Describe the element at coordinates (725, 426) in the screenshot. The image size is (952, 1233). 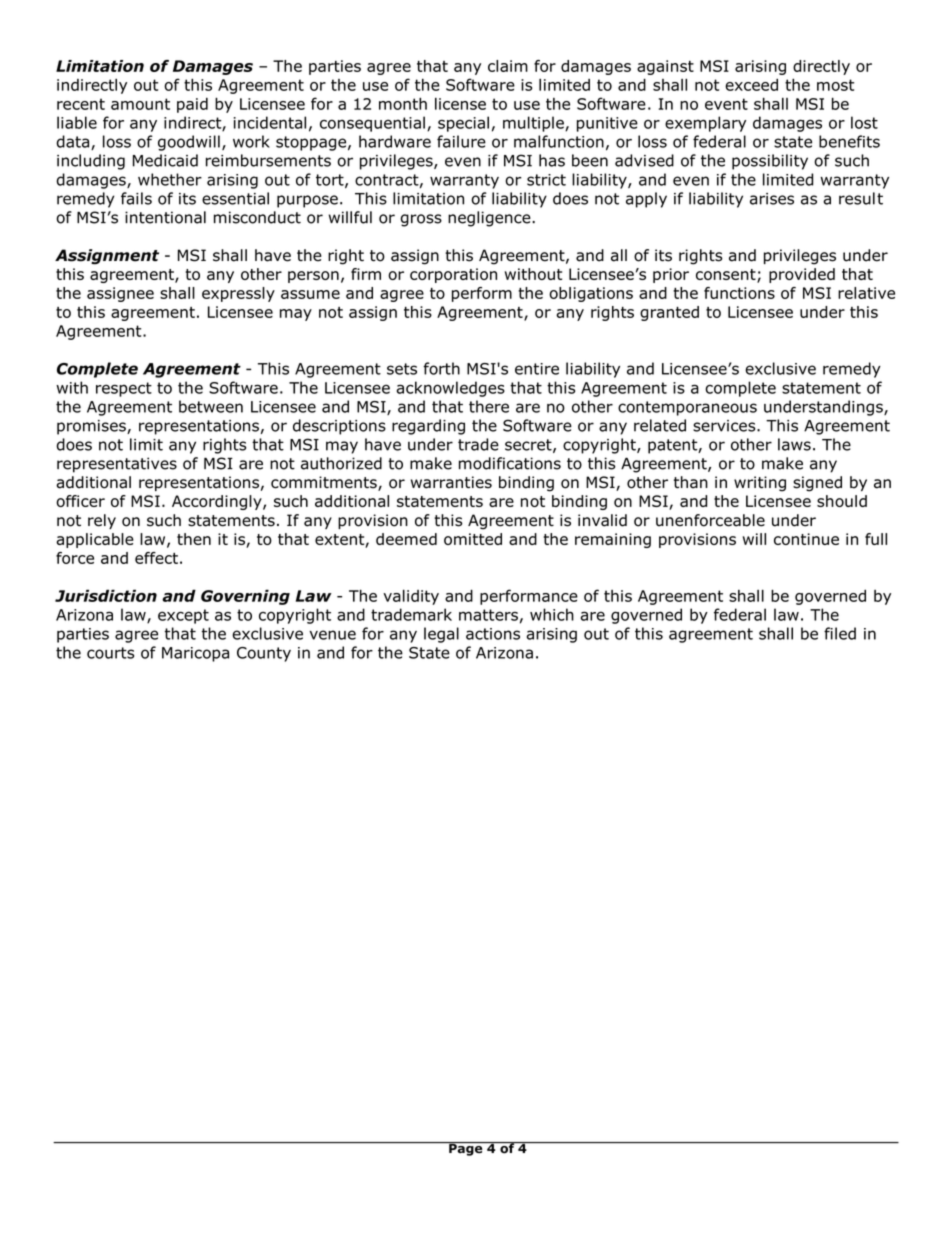
I see `services` at that location.
